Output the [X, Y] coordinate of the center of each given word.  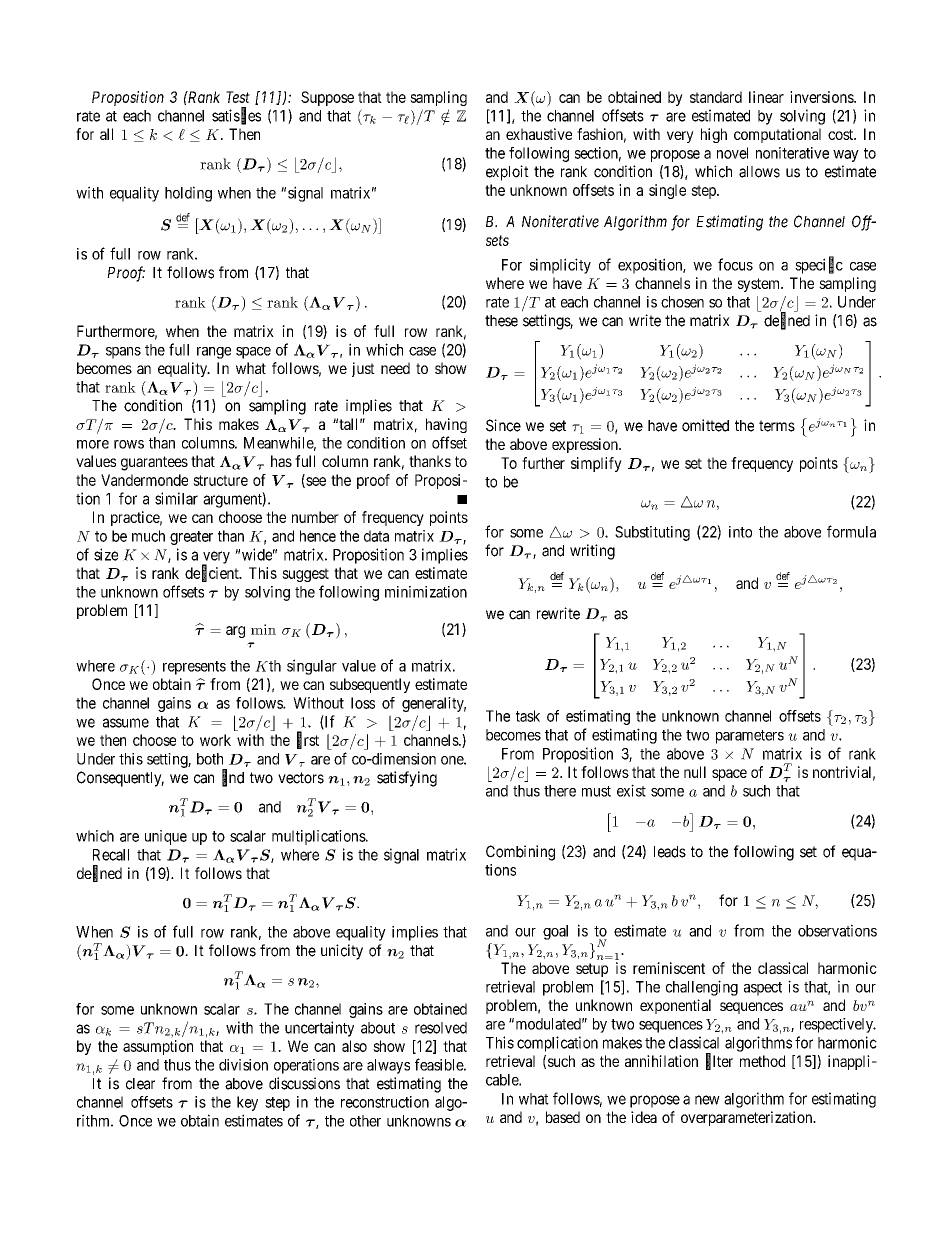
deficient [213, 573]
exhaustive [539, 134]
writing [592, 552]
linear [766, 97]
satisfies [236, 116]
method [762, 1061]
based [563, 1117]
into [740, 532]
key [247, 1103]
